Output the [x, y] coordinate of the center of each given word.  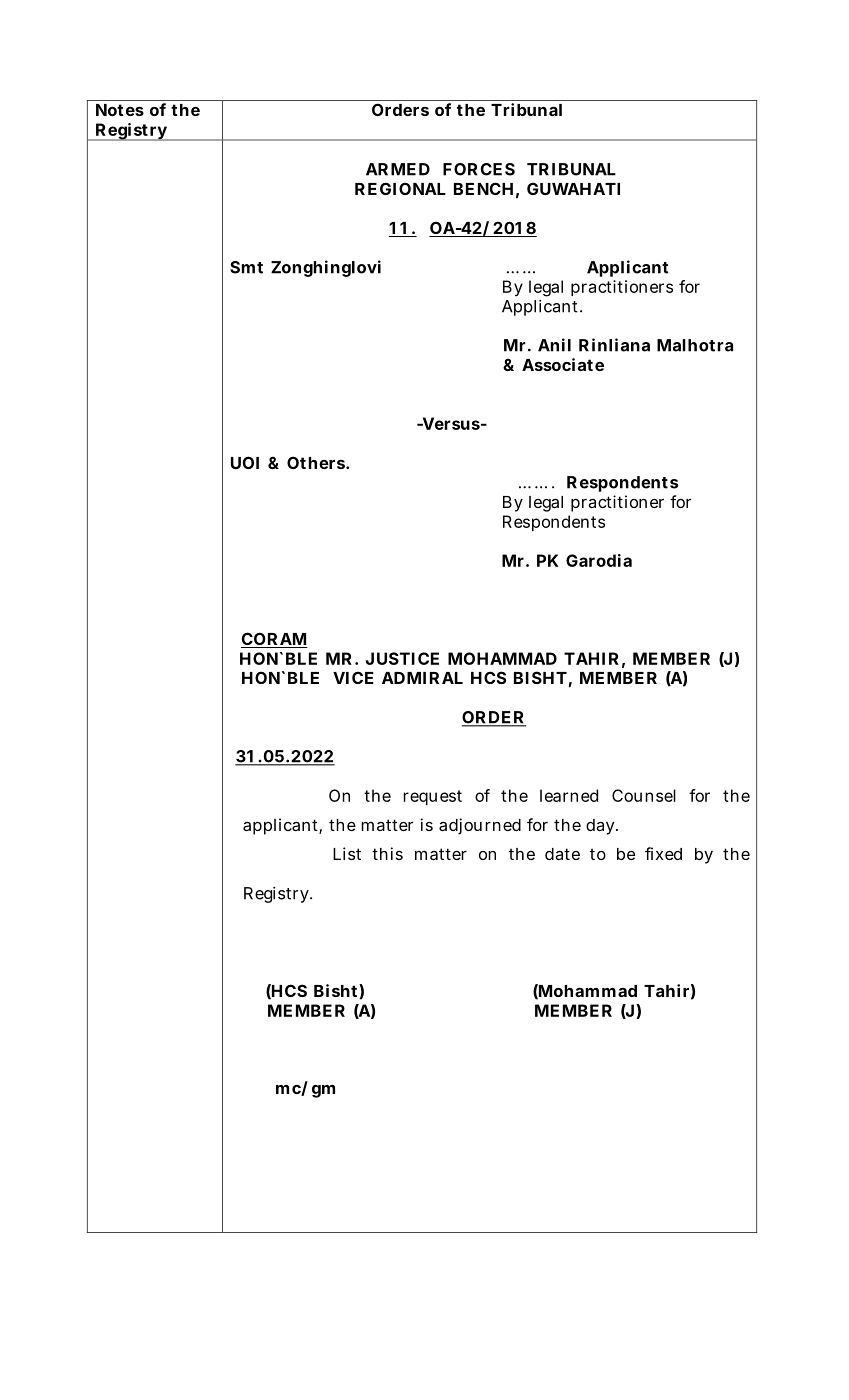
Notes [120, 110]
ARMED [398, 169]
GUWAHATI [573, 188]
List [347, 853]
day [602, 827]
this [387, 853]
